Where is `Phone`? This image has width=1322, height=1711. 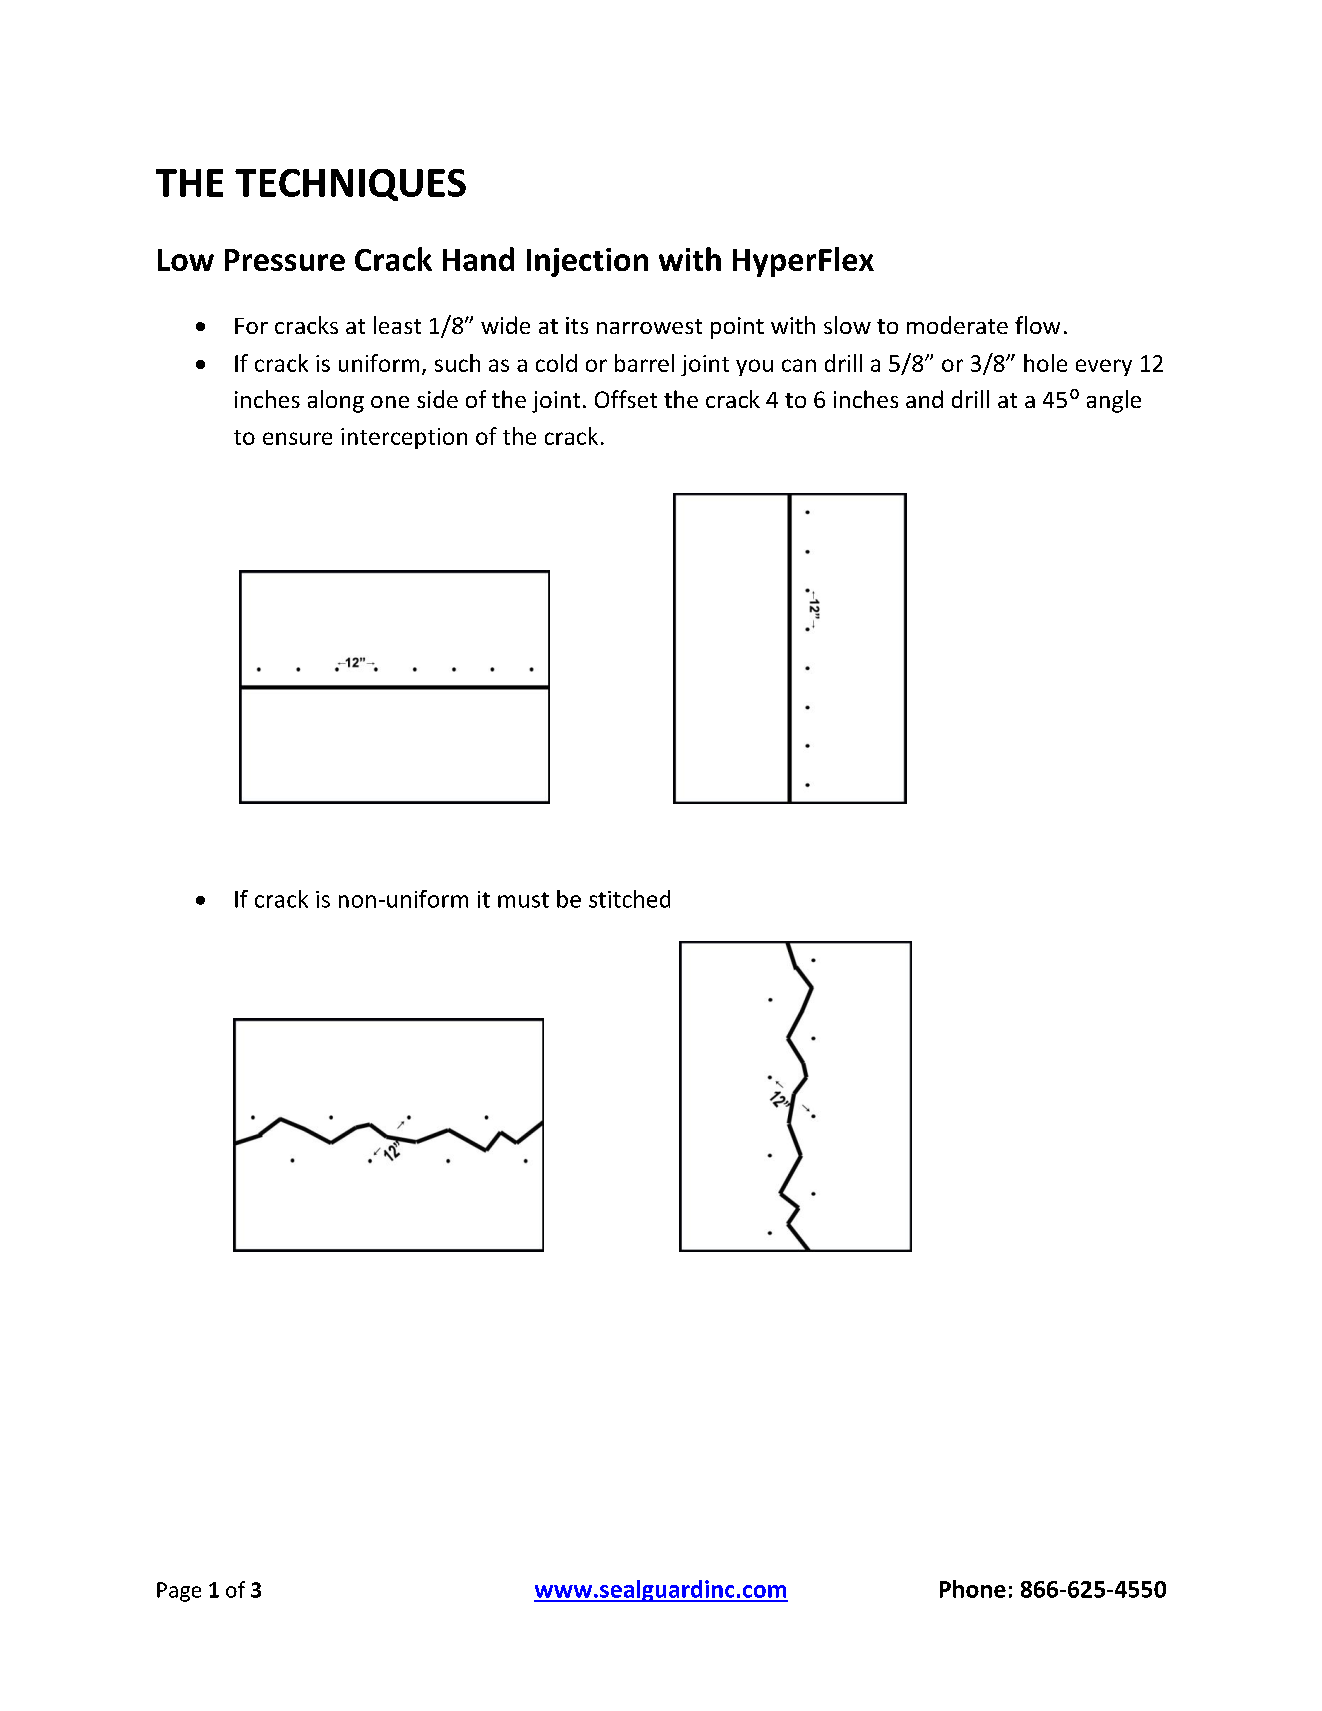
Phone is located at coordinates (973, 1589).
